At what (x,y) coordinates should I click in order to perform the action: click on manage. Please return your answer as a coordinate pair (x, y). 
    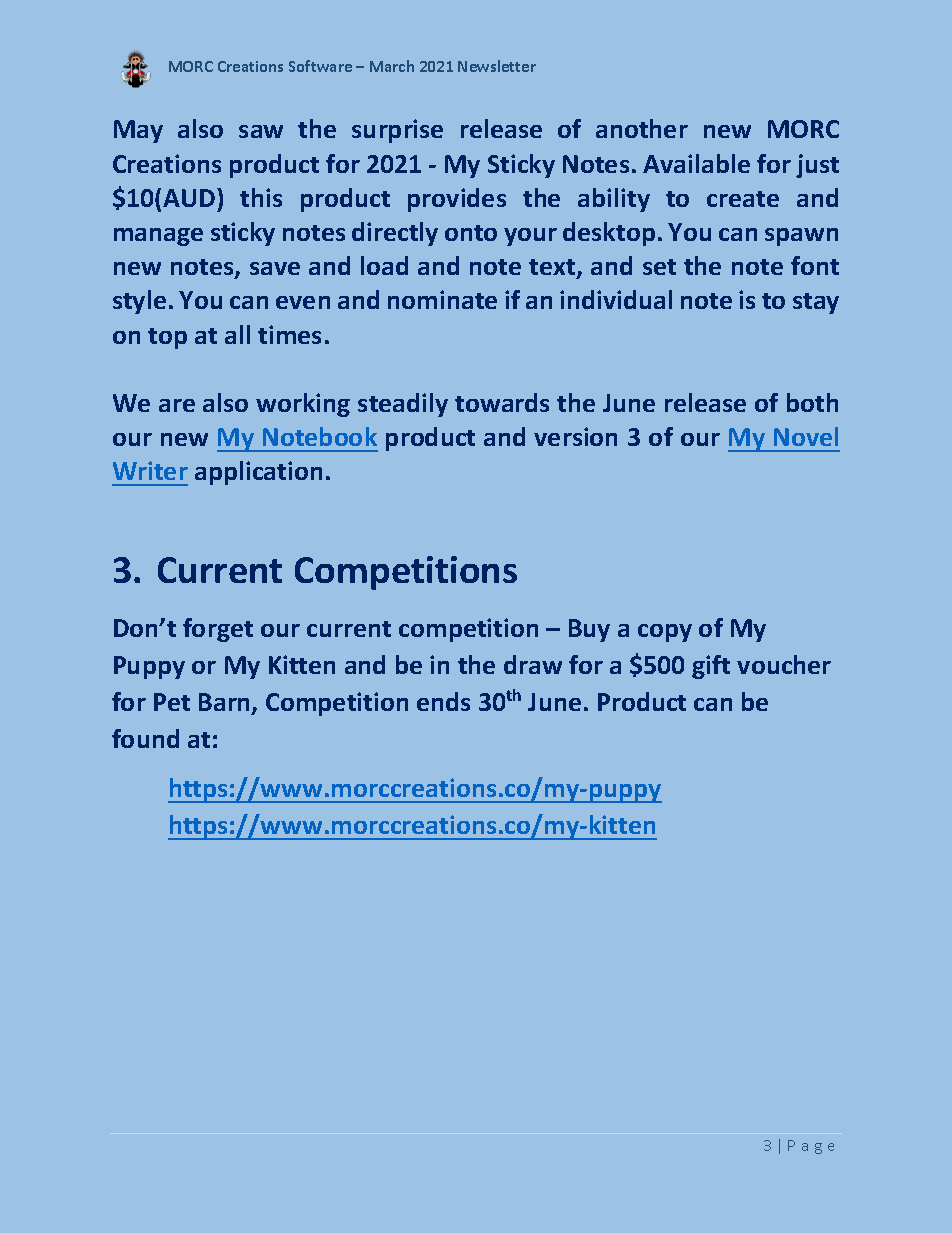
    Looking at the image, I should click on (158, 237).
